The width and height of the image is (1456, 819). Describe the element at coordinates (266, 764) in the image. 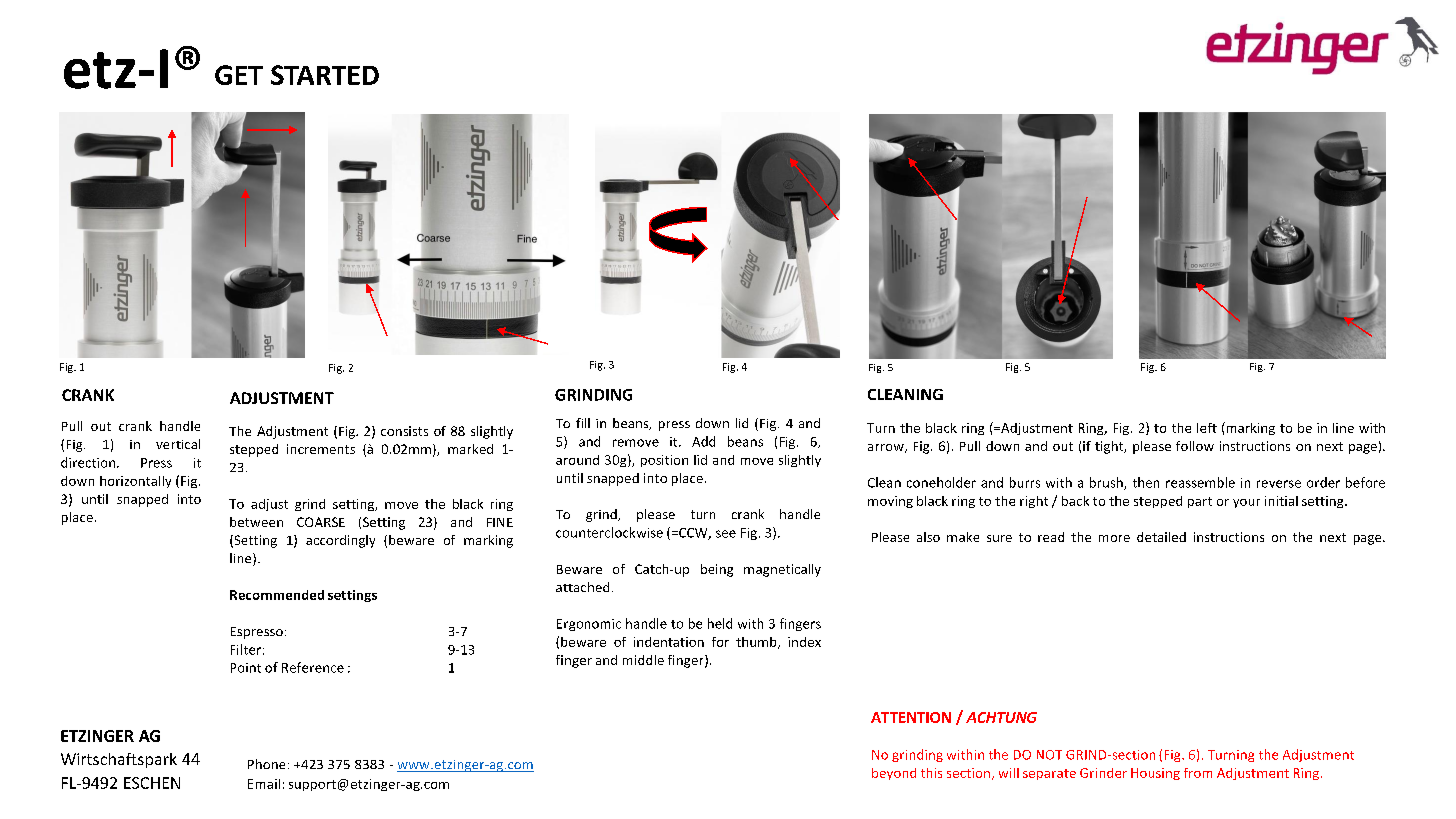

I see `Phone` at that location.
